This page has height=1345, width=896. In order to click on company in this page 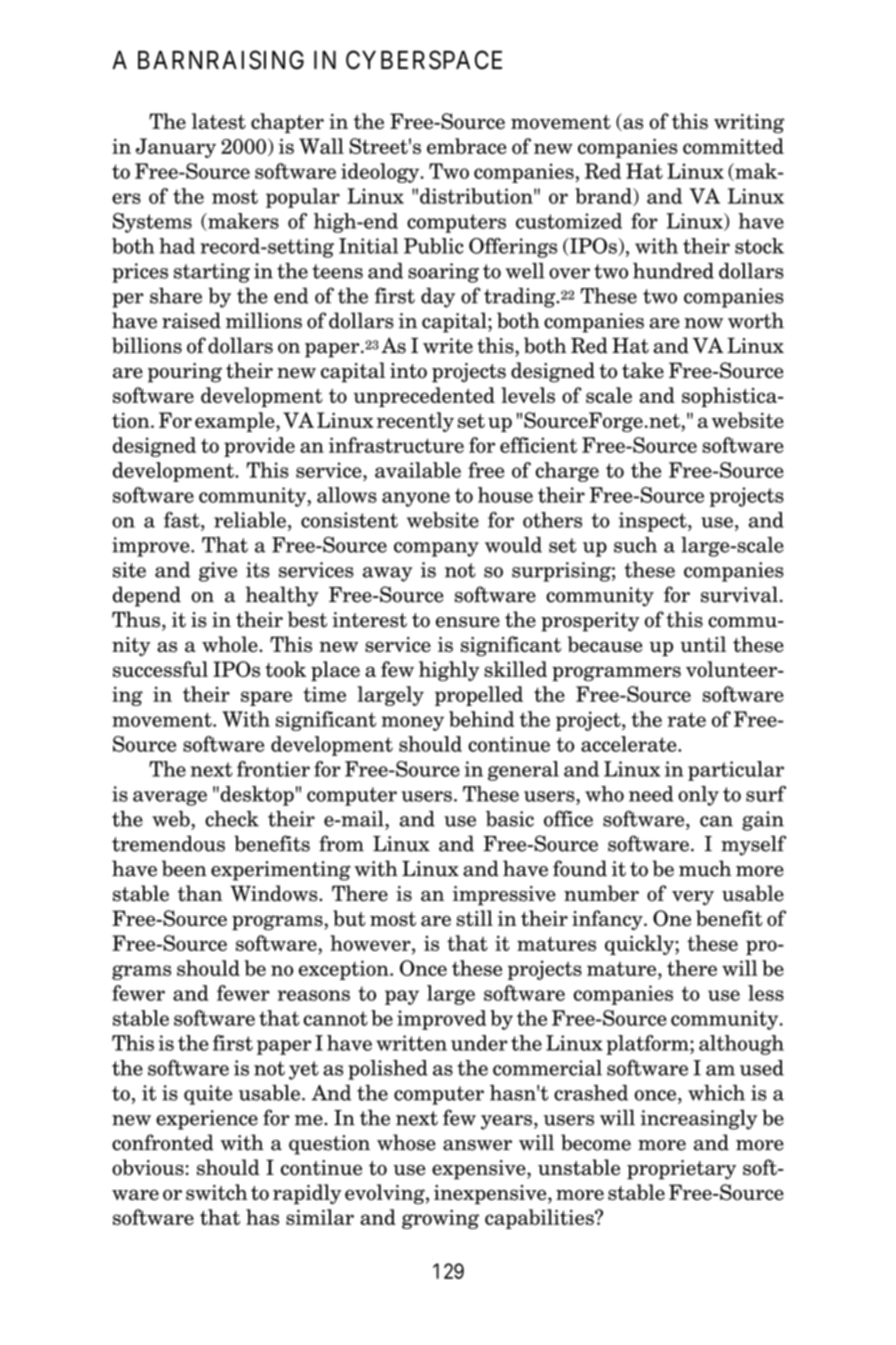, I will do `click(436, 549)`.
